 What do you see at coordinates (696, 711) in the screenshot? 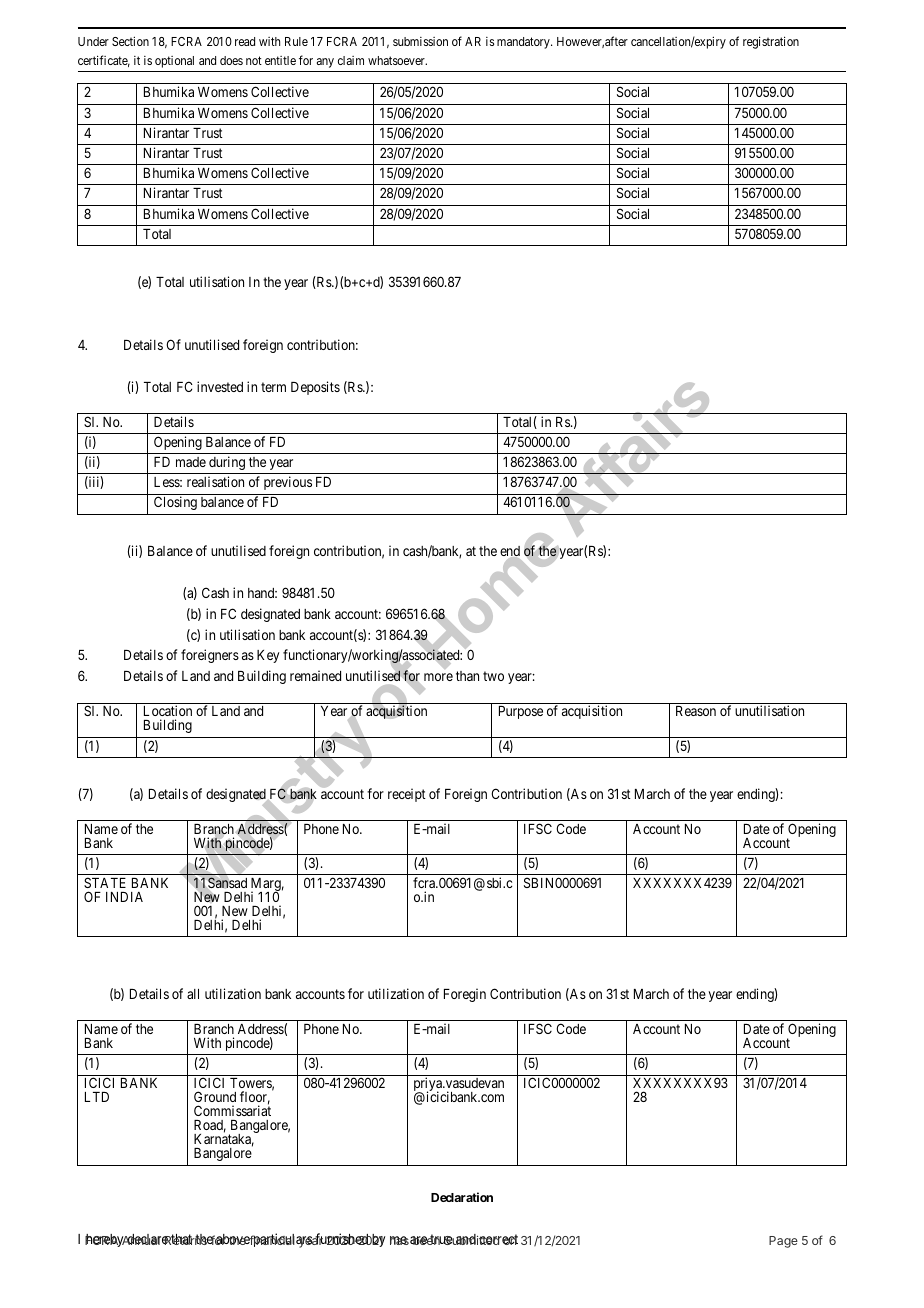
I see `Reason` at bounding box center [696, 711].
